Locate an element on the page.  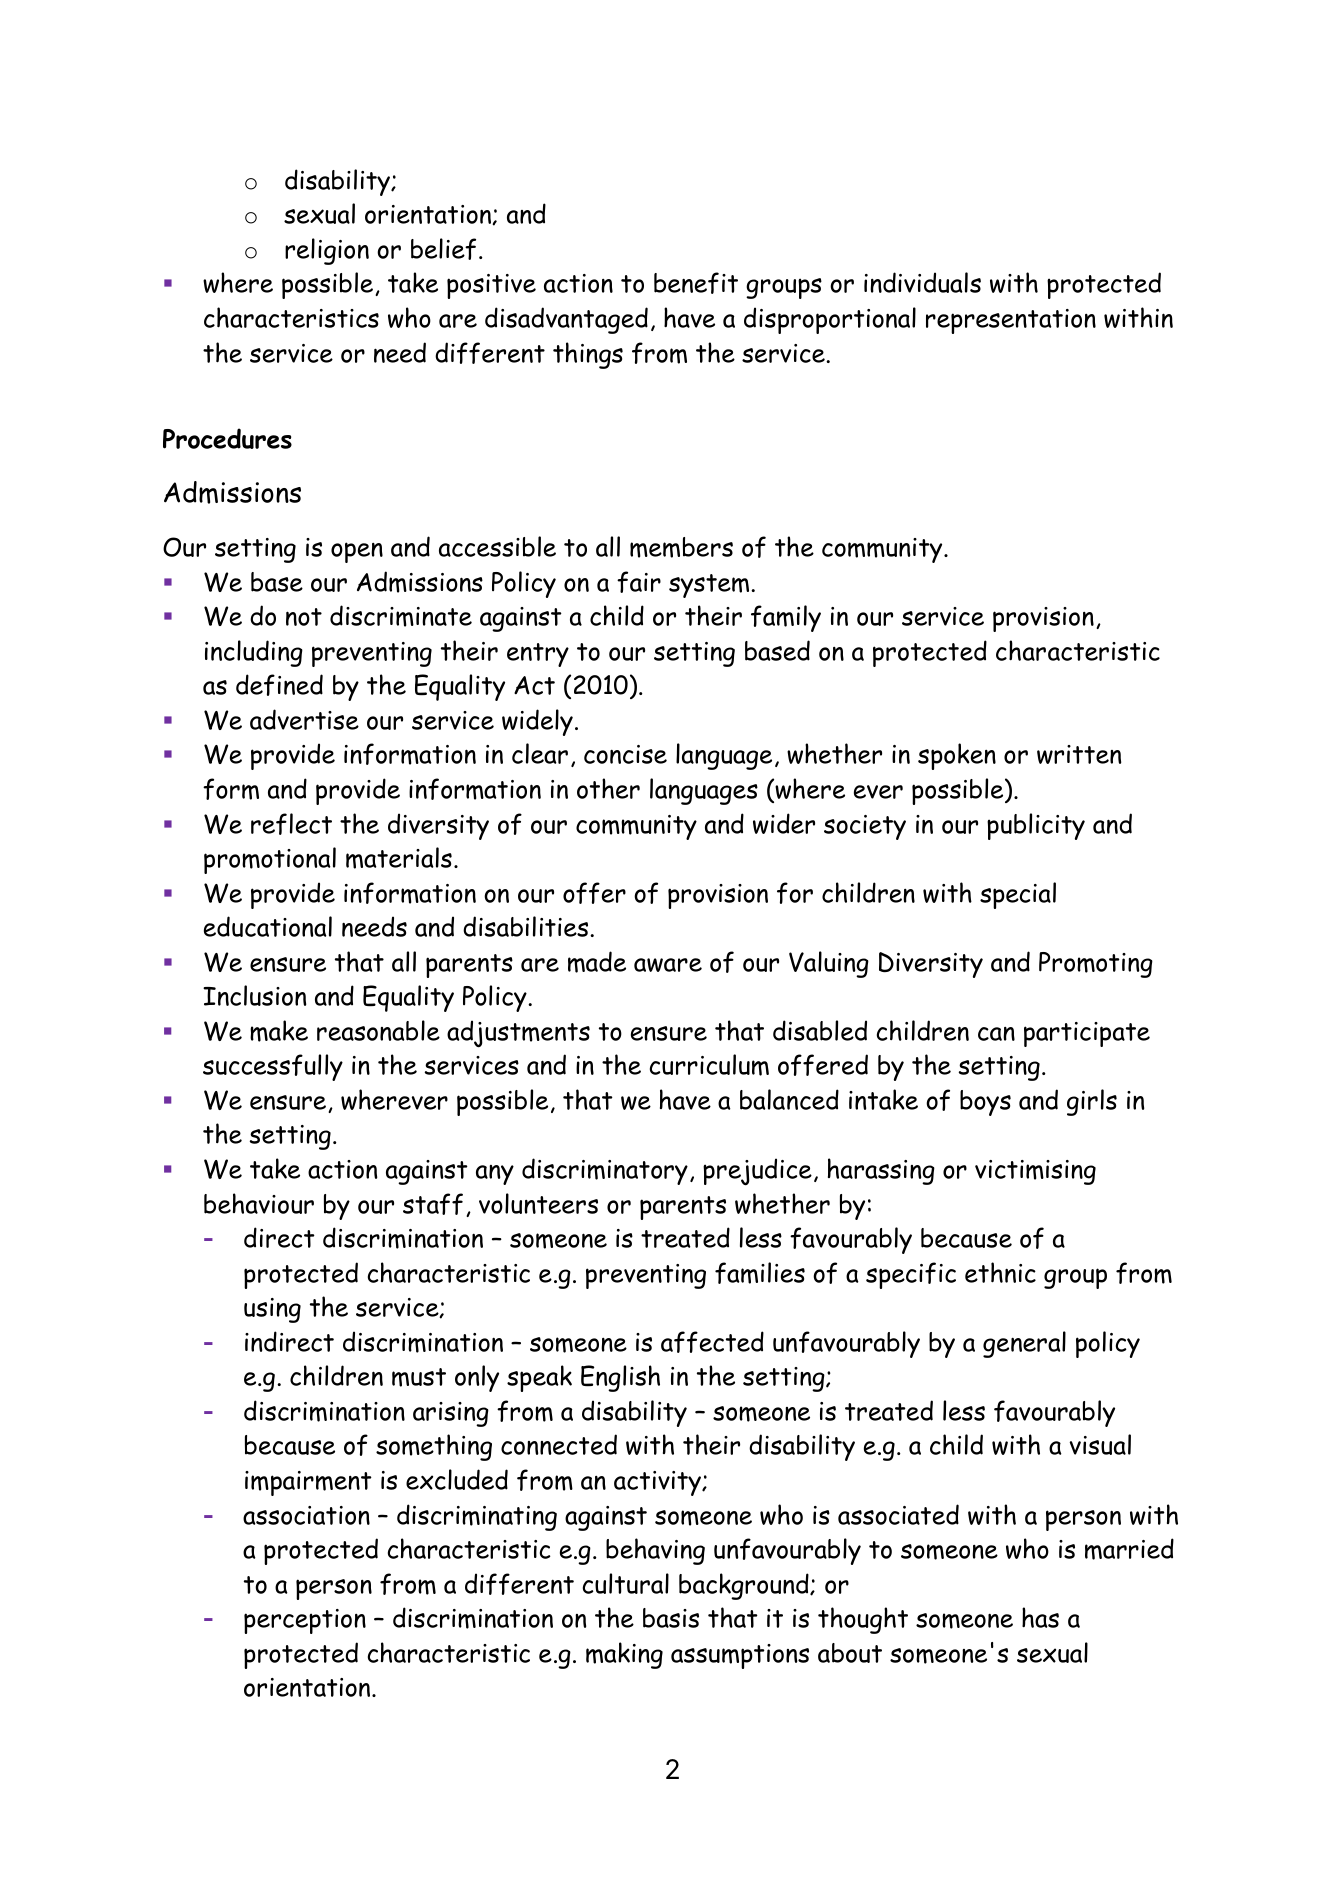
has is located at coordinates (1040, 1617).
